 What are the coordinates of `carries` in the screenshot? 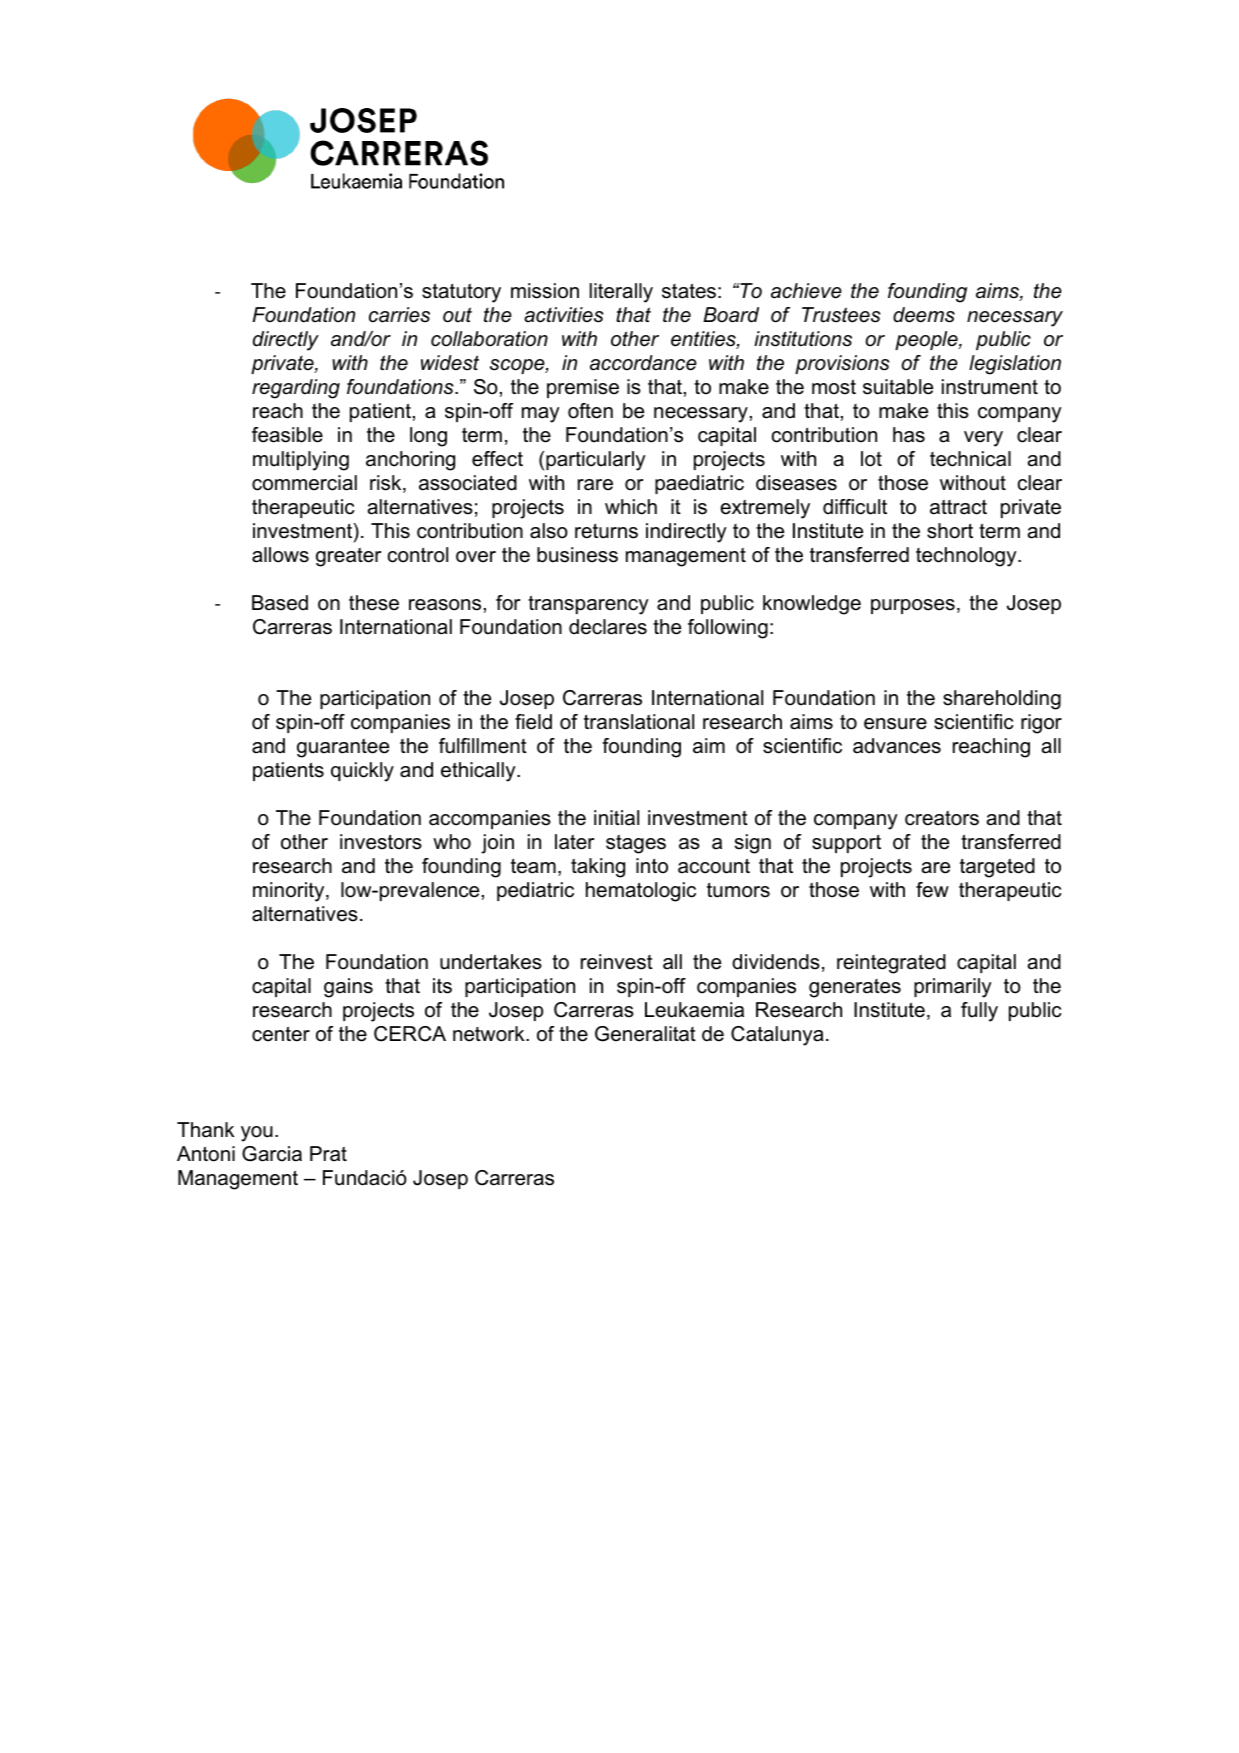 It's located at (399, 315).
